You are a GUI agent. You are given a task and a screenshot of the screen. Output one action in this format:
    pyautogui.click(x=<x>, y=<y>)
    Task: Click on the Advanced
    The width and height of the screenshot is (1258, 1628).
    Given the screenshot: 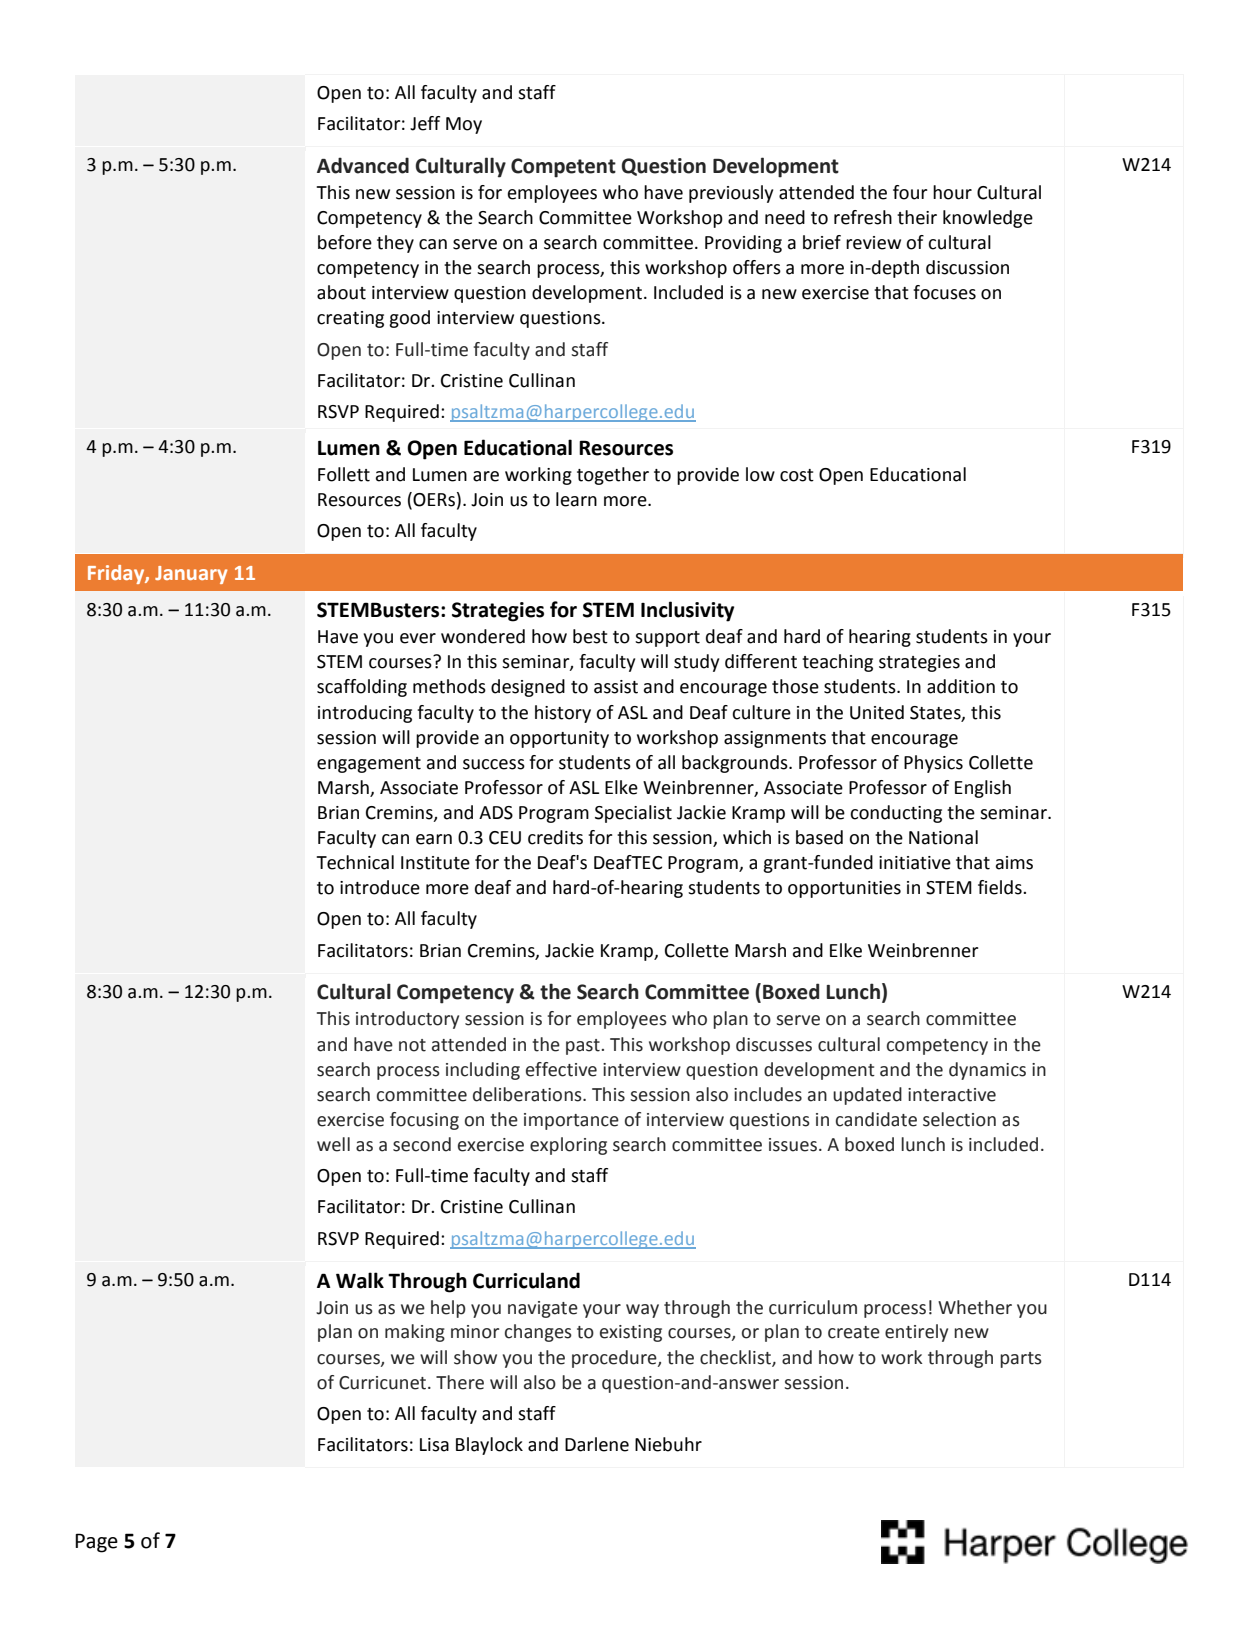 What is the action you would take?
    pyautogui.click(x=363, y=165)
